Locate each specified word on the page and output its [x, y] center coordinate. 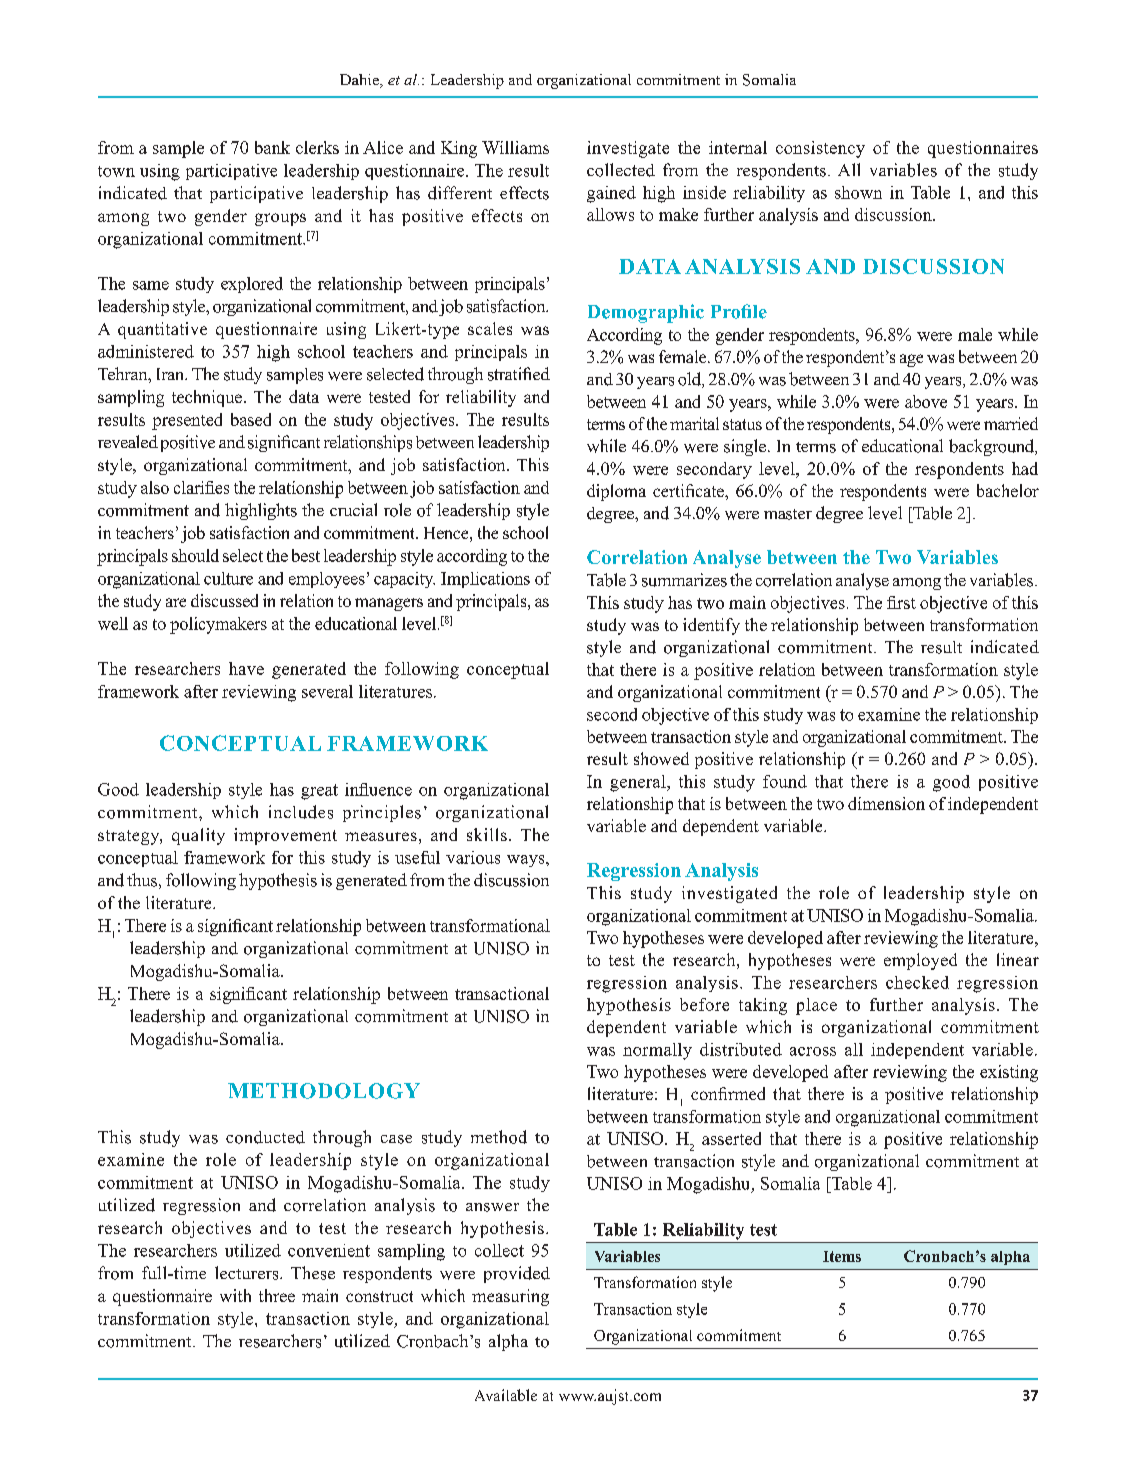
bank [272, 147]
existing [1009, 1073]
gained [611, 194]
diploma [616, 492]
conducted [265, 1137]
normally [657, 1051]
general [639, 783]
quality [198, 836]
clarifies [201, 487]
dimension [886, 803]
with [235, 1295]
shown [858, 192]
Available [506, 1395]
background [993, 447]
